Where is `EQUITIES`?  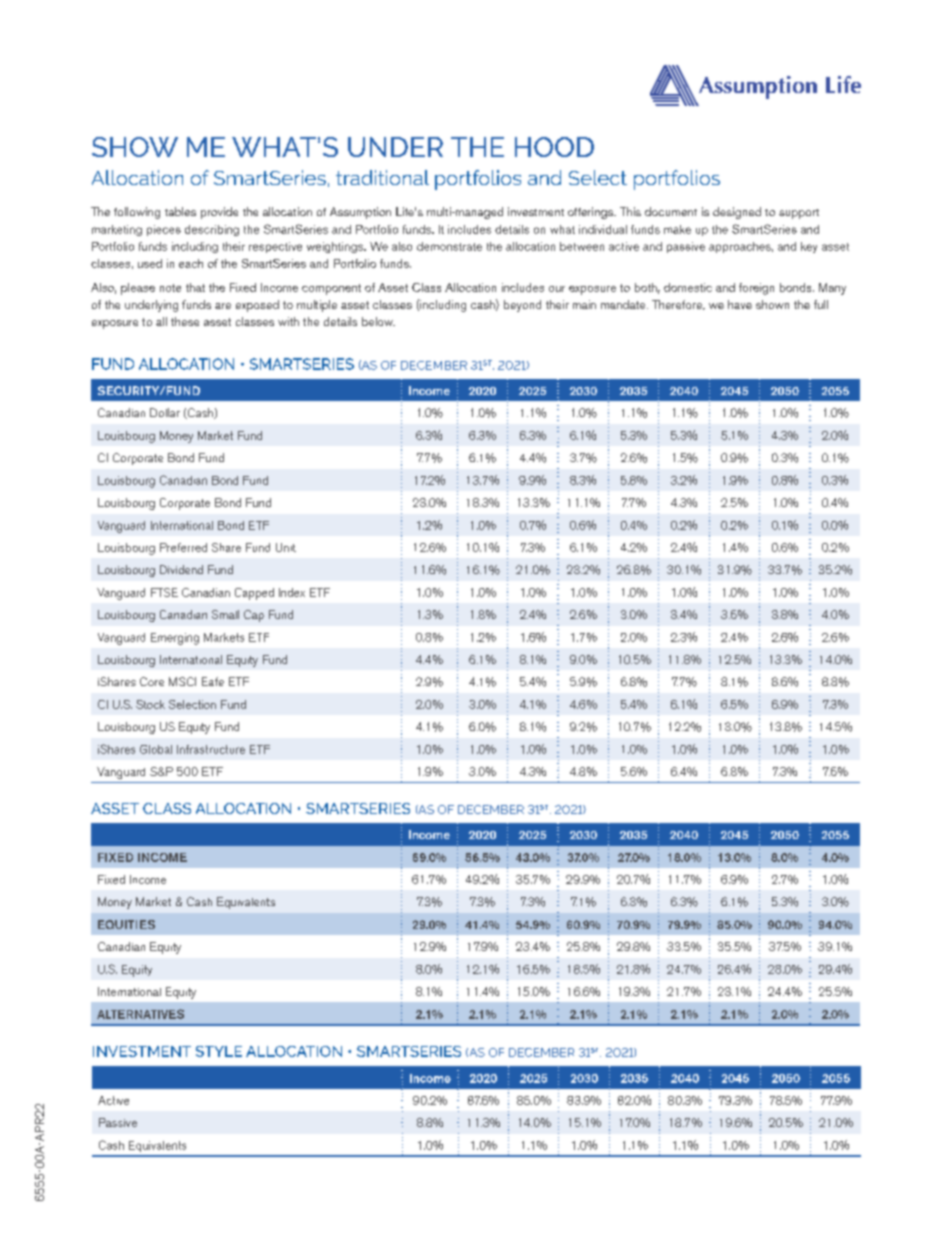
EQUITIES is located at coordinates (126, 924).
